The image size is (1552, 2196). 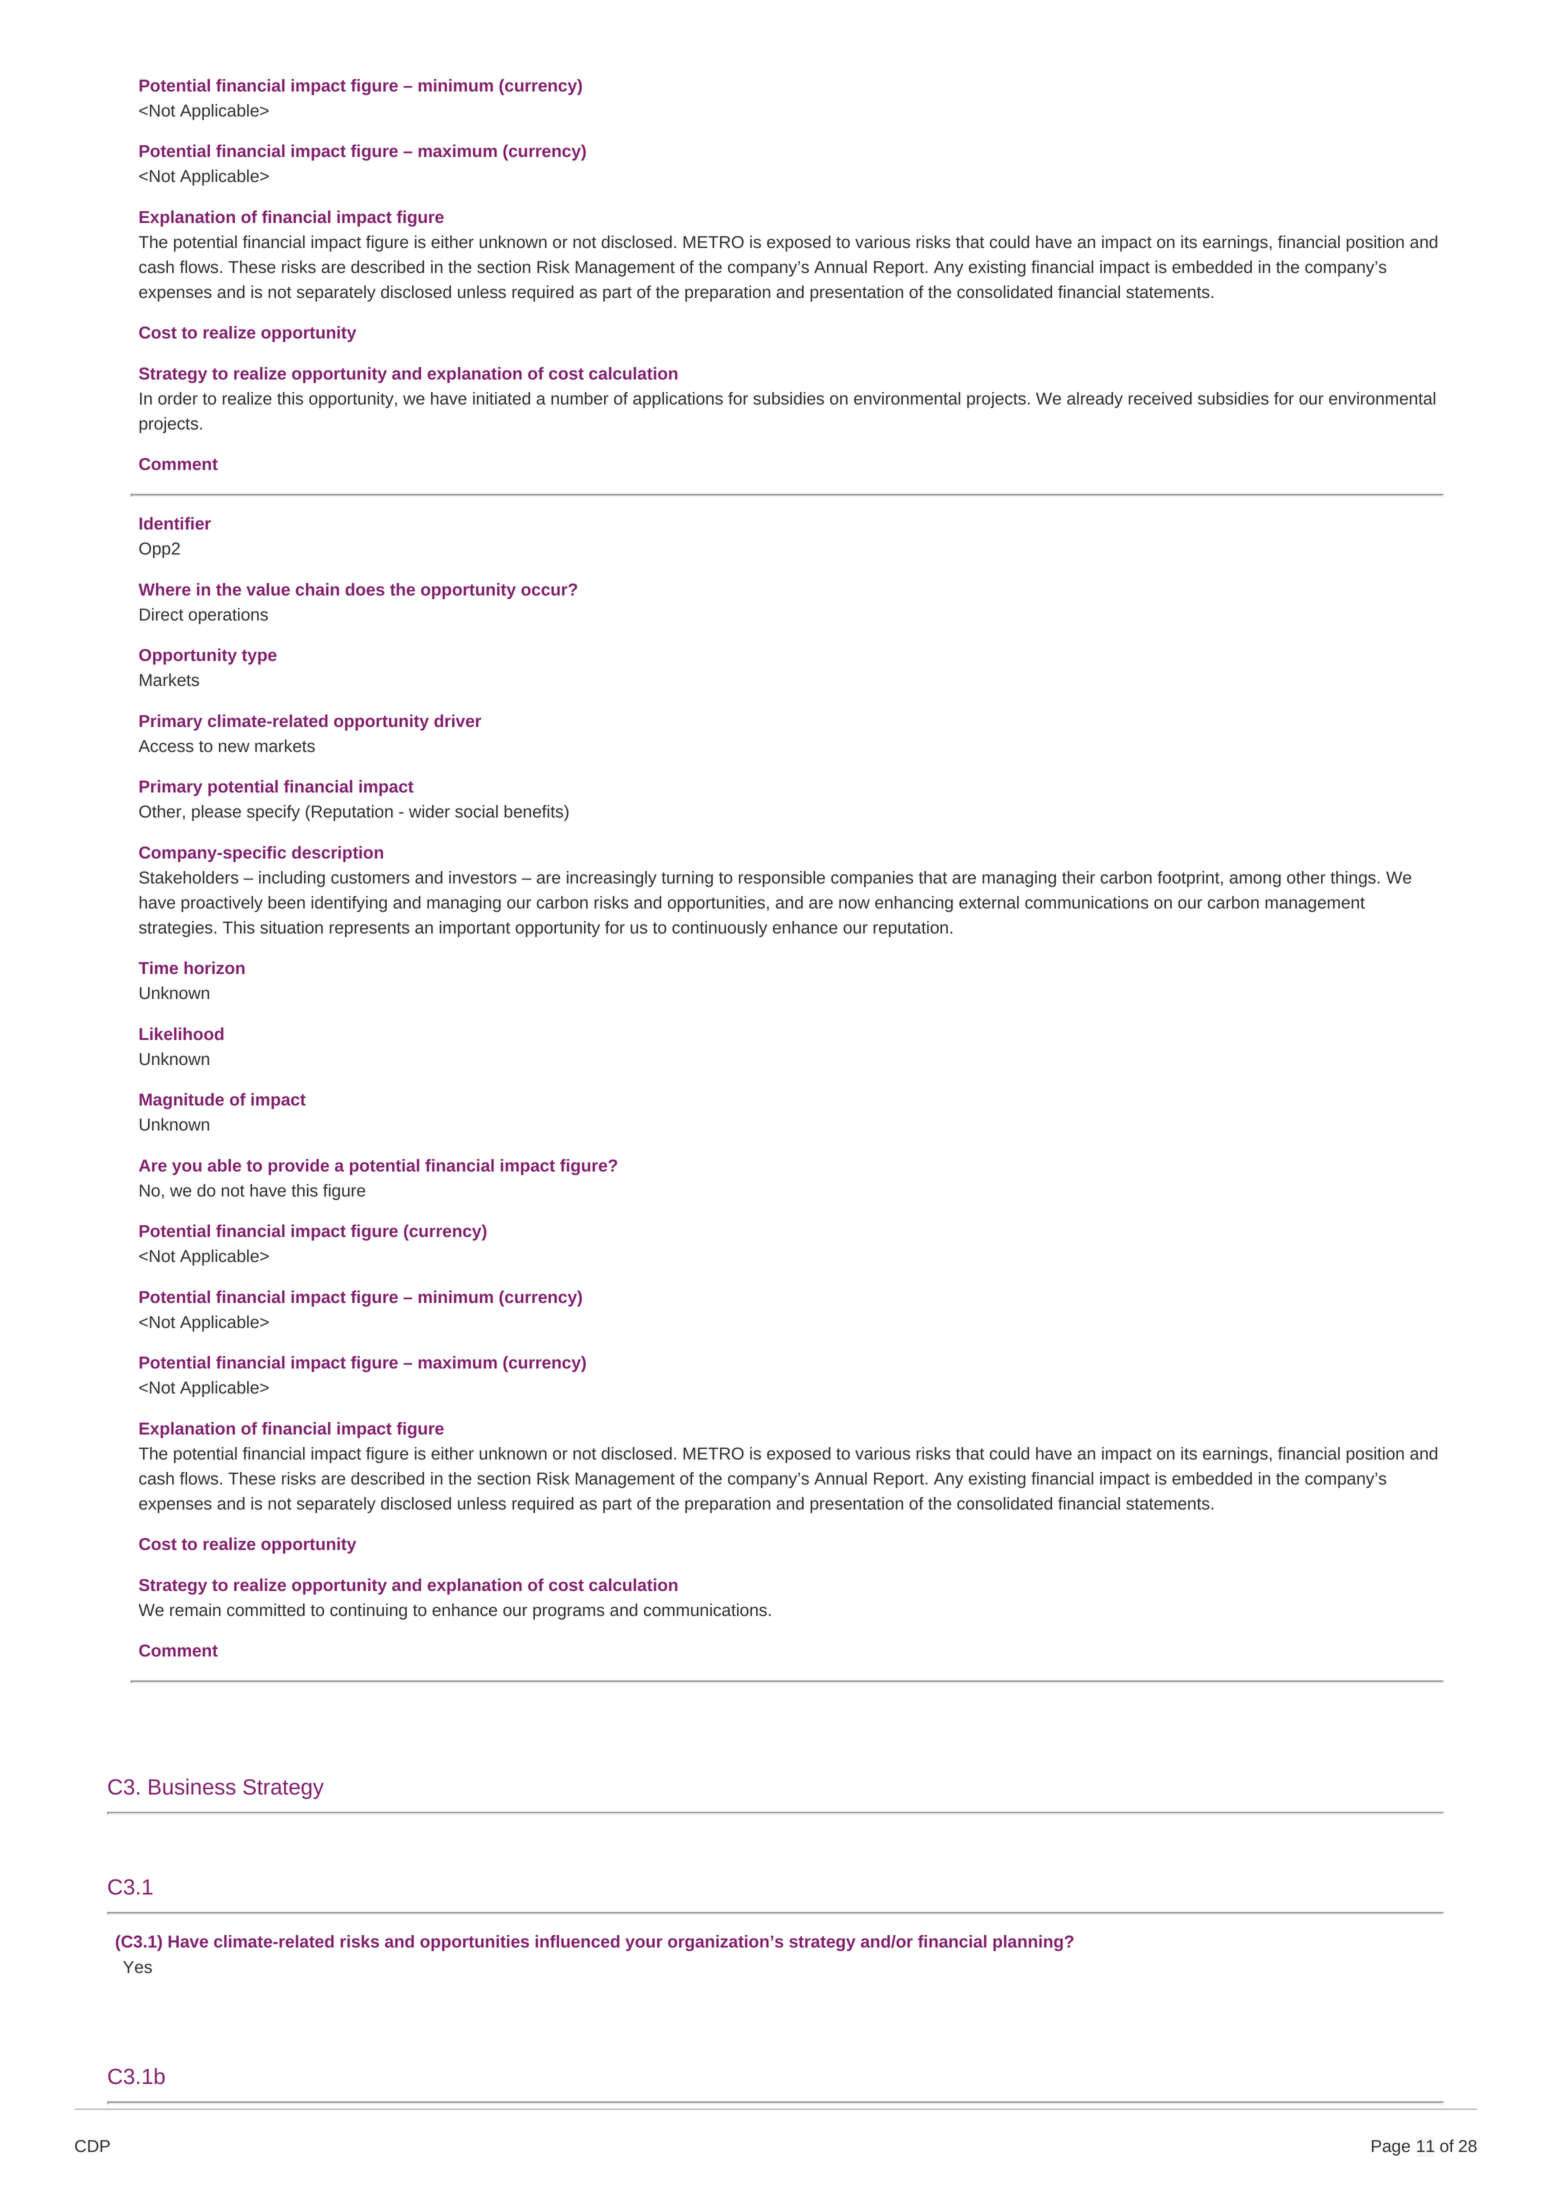 What do you see at coordinates (719, 929) in the screenshot?
I see `continuously` at bounding box center [719, 929].
